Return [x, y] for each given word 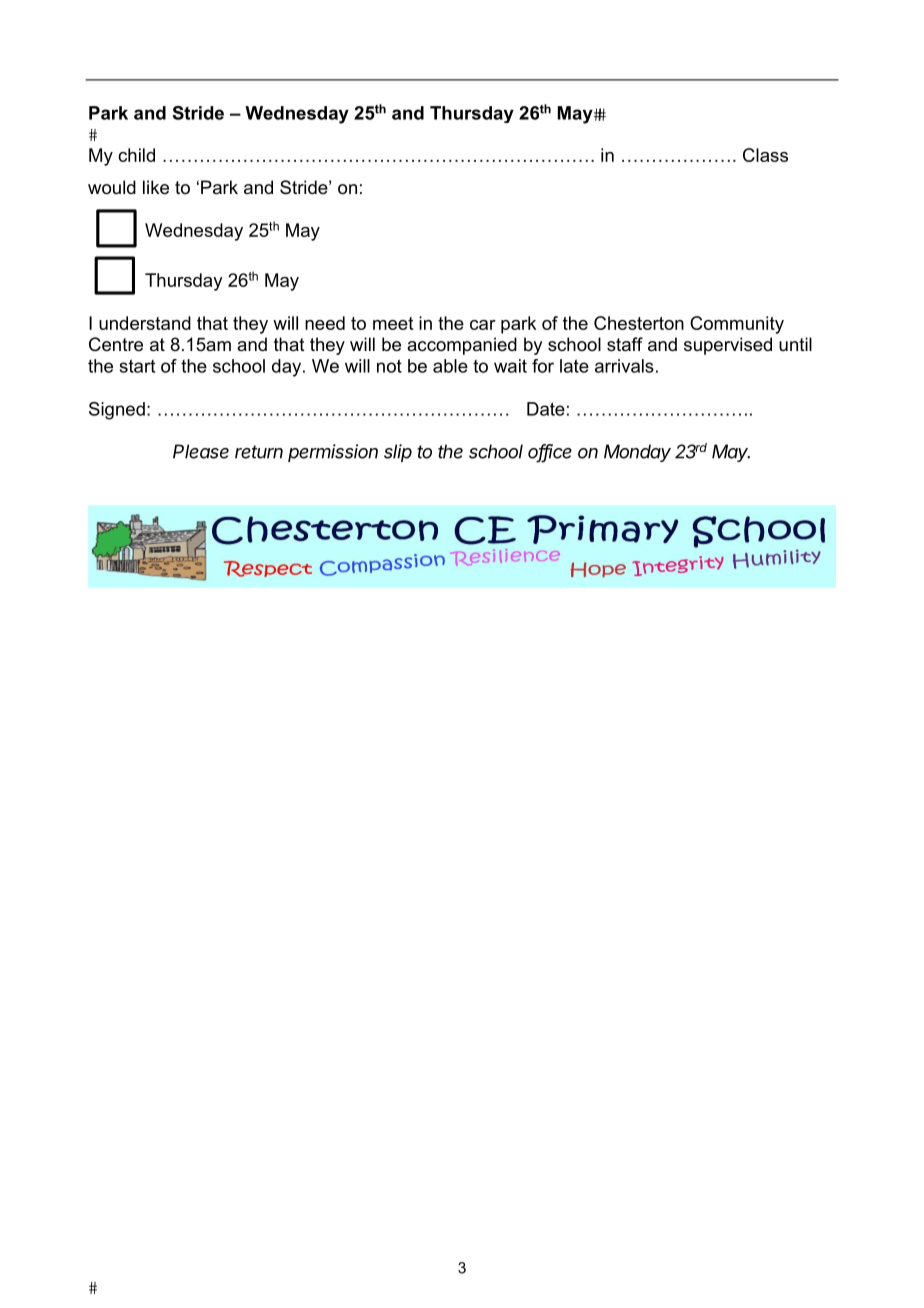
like [156, 187]
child [136, 155]
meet [393, 323]
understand [145, 323]
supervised [728, 346]
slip [398, 453]
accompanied [462, 346]
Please [201, 451]
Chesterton [639, 323]
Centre [116, 344]
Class [765, 155]
